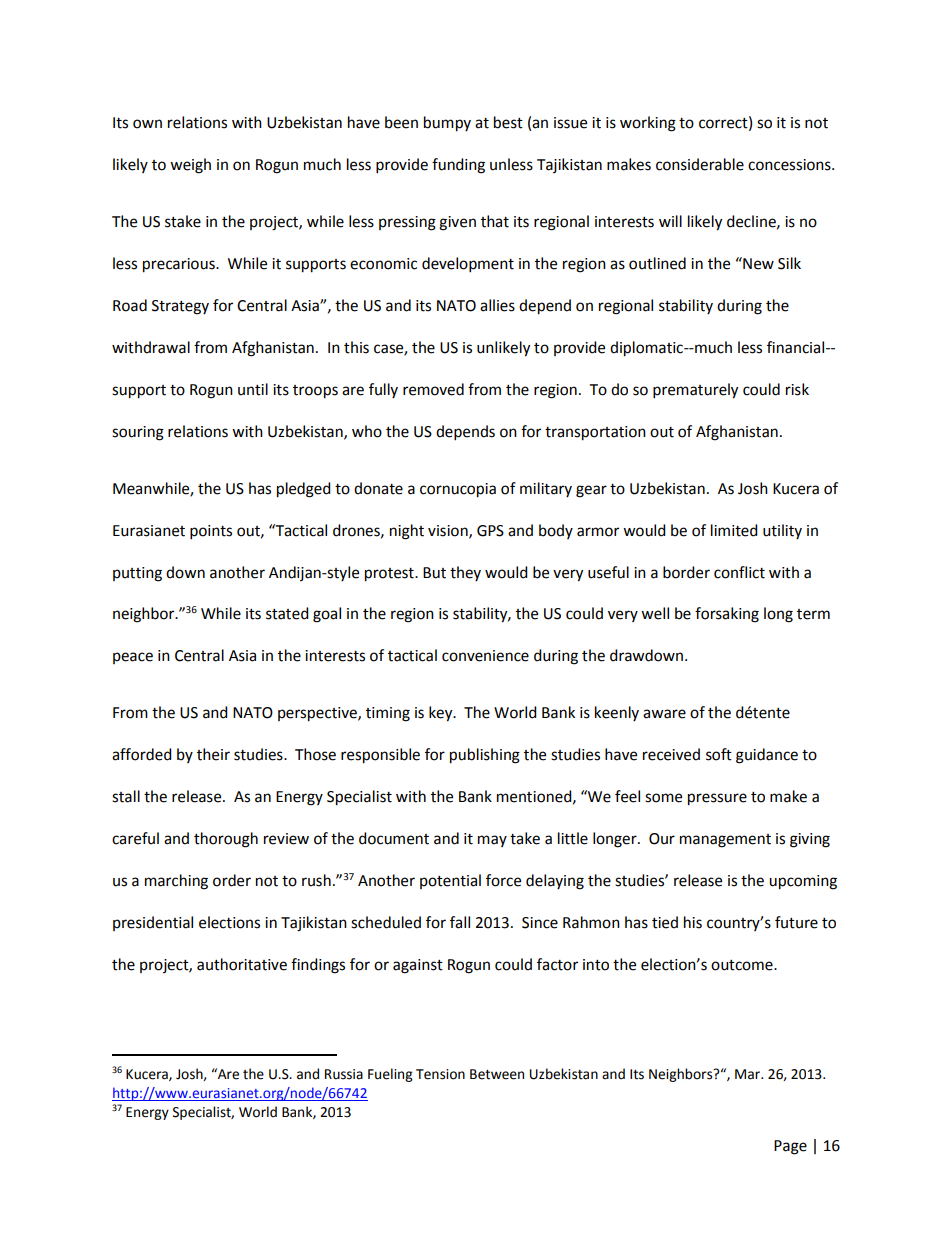  What do you see at coordinates (190, 166) in the document?
I see `weigh` at bounding box center [190, 166].
